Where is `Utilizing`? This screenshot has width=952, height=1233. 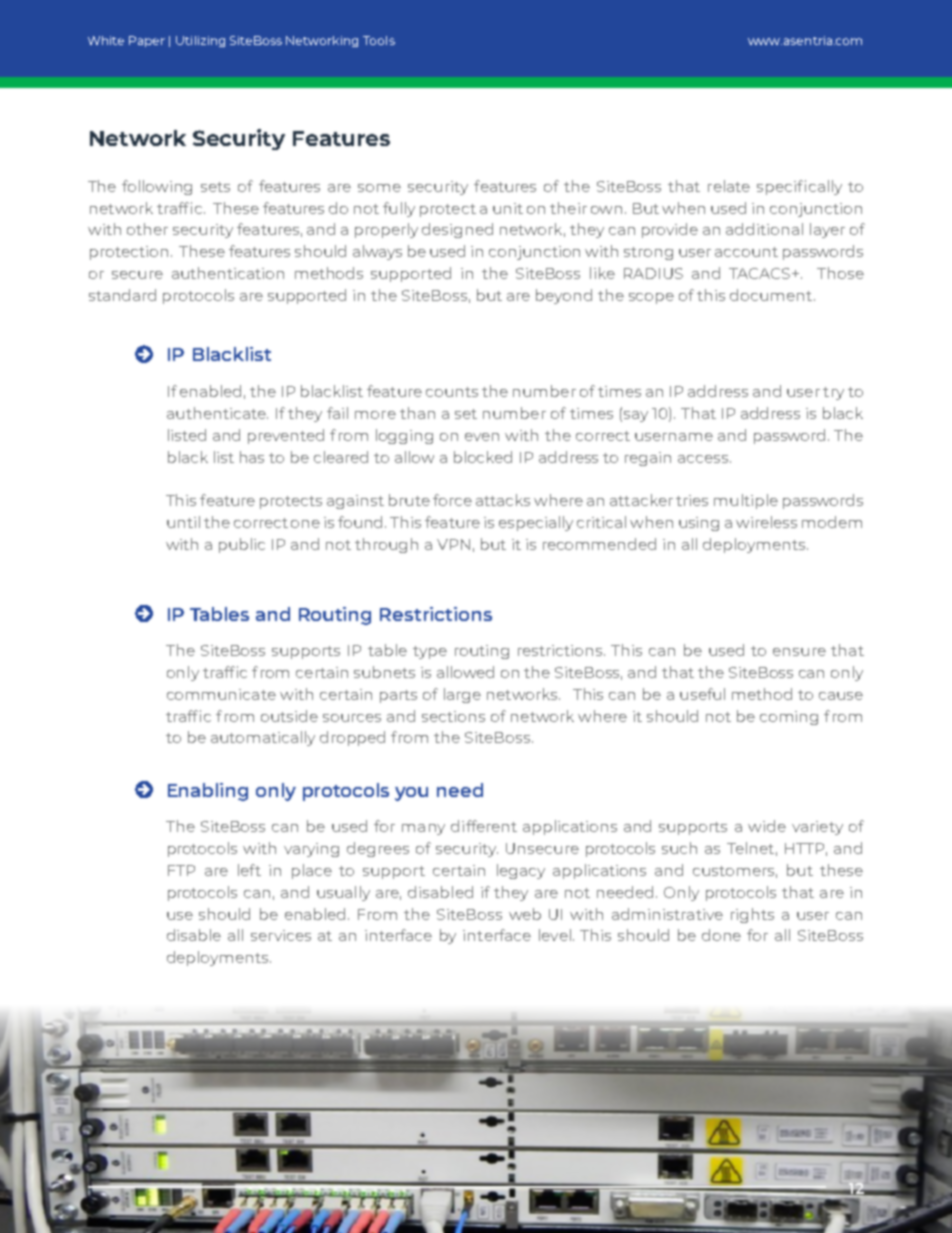
Utilizing is located at coordinates (200, 41).
